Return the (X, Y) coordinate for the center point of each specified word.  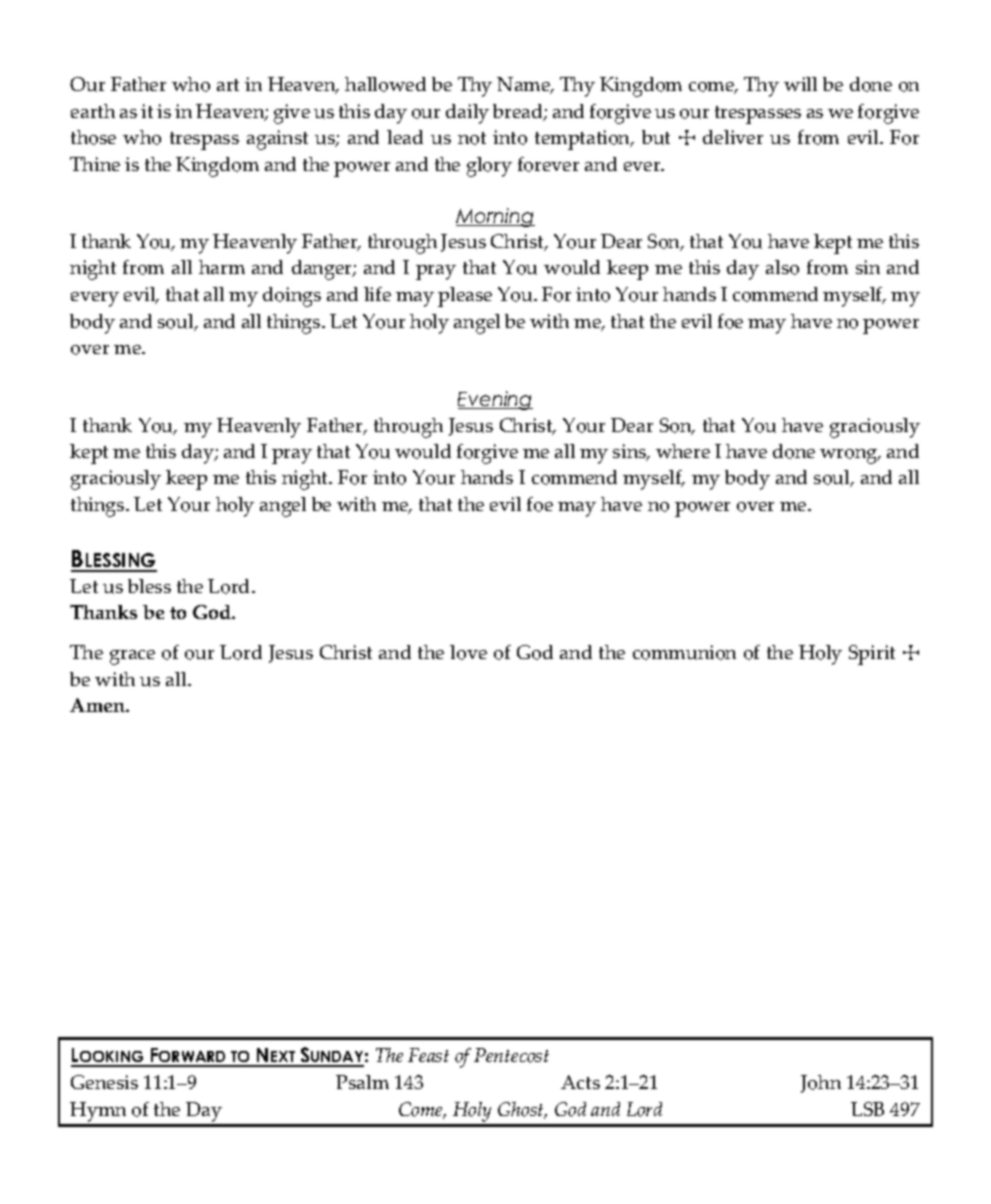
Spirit (872, 655)
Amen (99, 705)
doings (292, 297)
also (782, 267)
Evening (495, 400)
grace (132, 657)
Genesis (104, 1082)
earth (93, 111)
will (800, 84)
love (468, 652)
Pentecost (511, 1055)
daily (467, 114)
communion (684, 652)
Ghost (522, 1110)
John (821, 1084)
